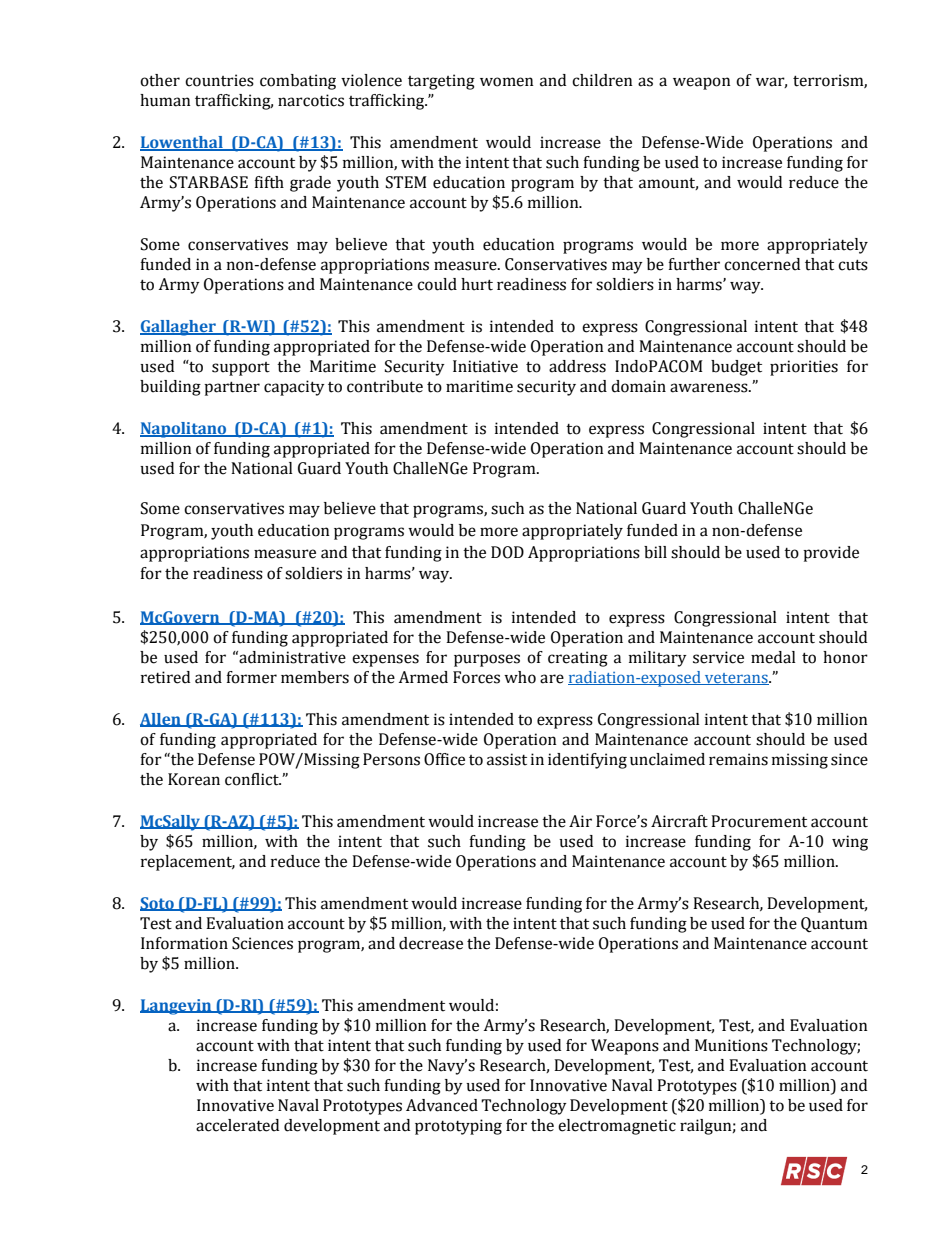  What do you see at coordinates (219, 80) in the screenshot?
I see `countries` at bounding box center [219, 80].
